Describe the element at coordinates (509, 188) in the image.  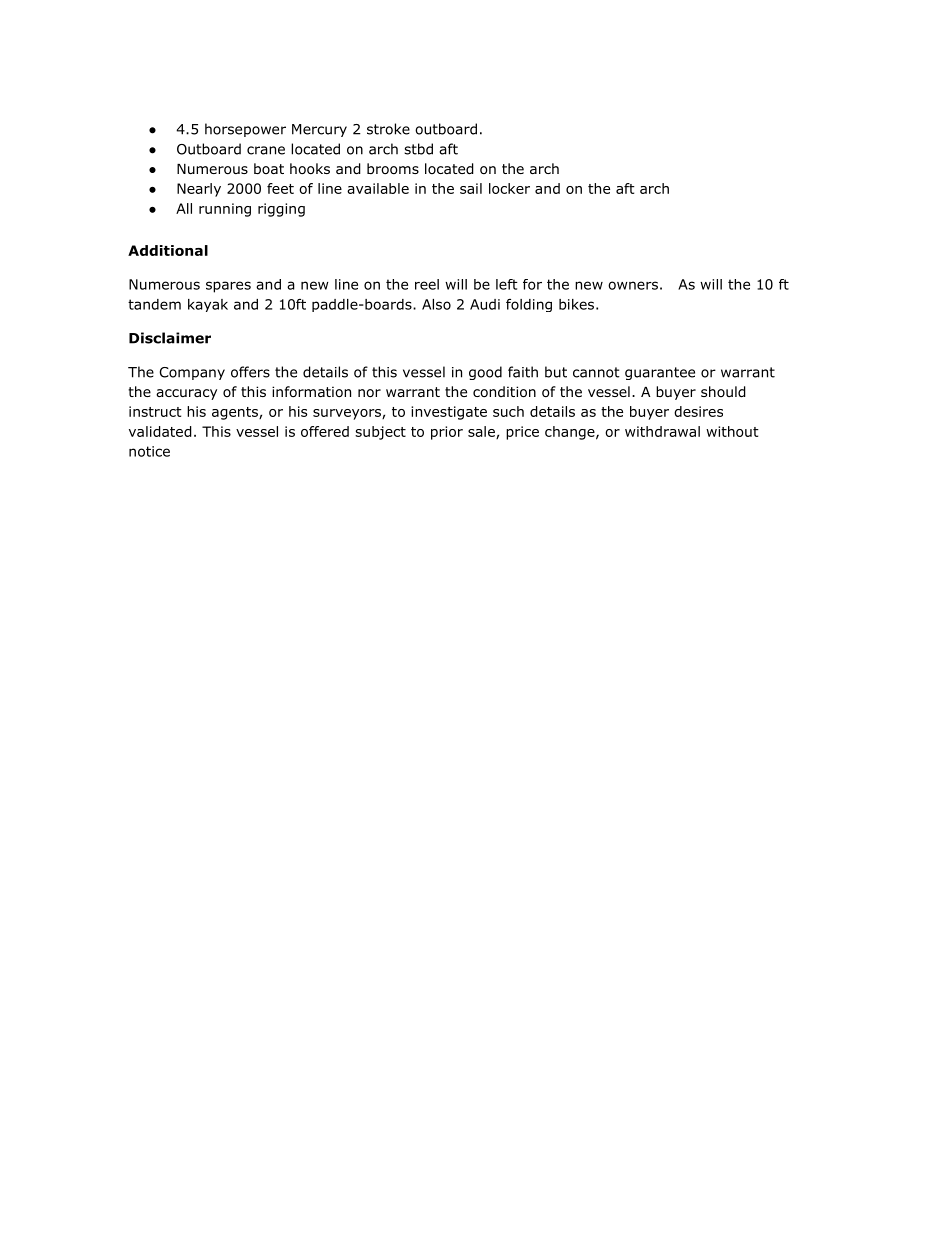
I see `locker` at that location.
